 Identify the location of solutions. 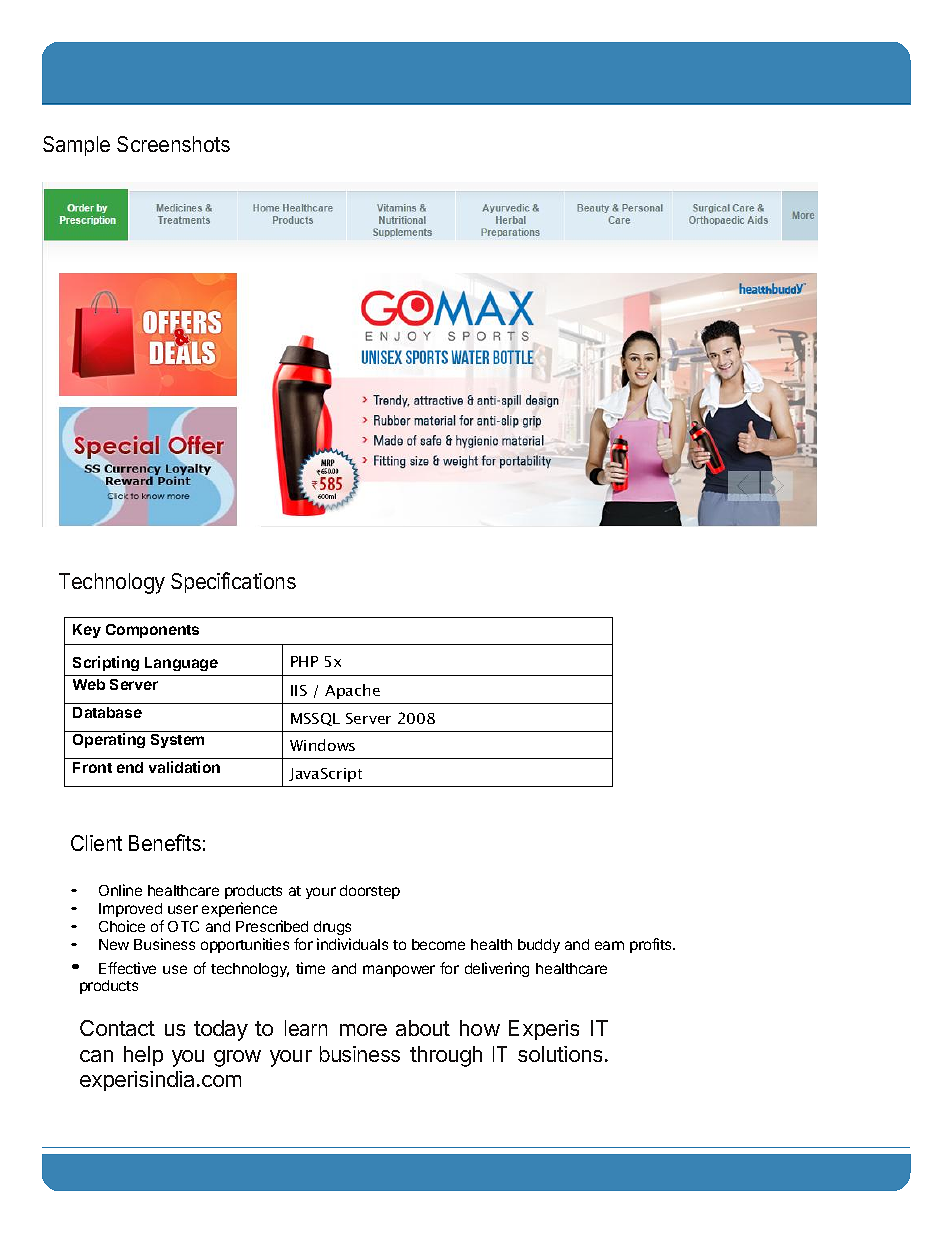
(560, 1054).
